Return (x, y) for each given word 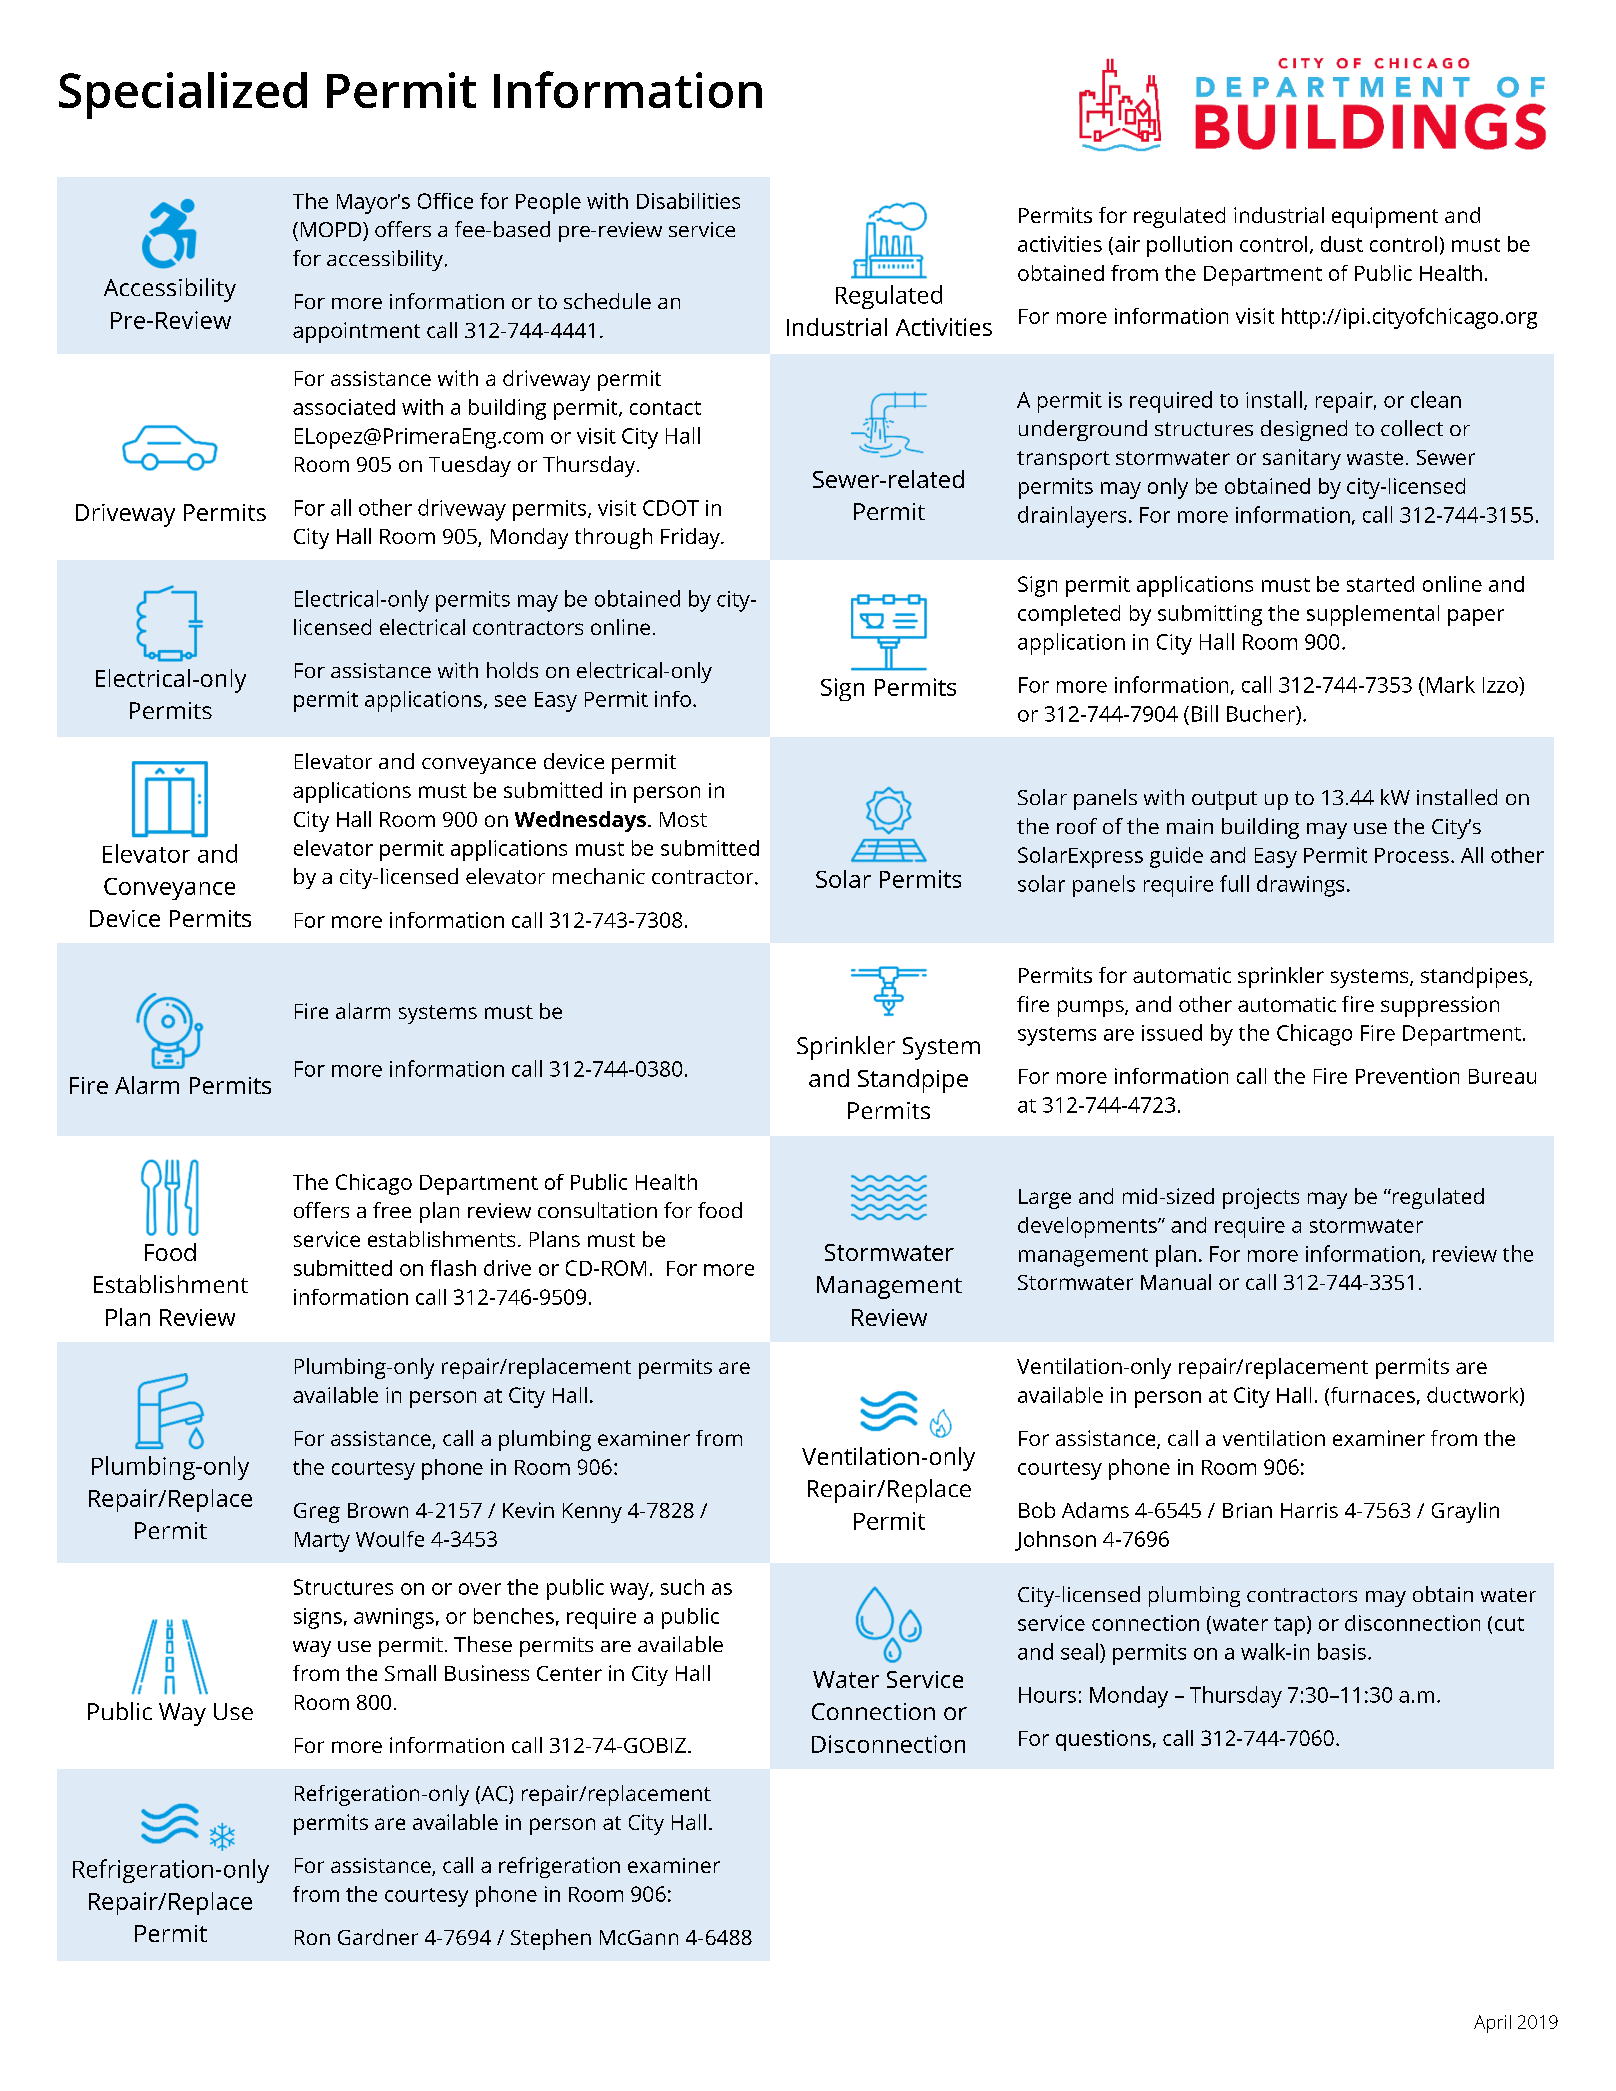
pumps (1092, 1008)
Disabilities (688, 201)
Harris (1309, 1510)
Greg (317, 1513)
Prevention (1407, 1076)
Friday (691, 538)
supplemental (1373, 615)
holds (512, 670)
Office (445, 201)
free (392, 1210)
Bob (1037, 1510)
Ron (312, 1937)
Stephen (551, 1939)
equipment (1385, 217)
